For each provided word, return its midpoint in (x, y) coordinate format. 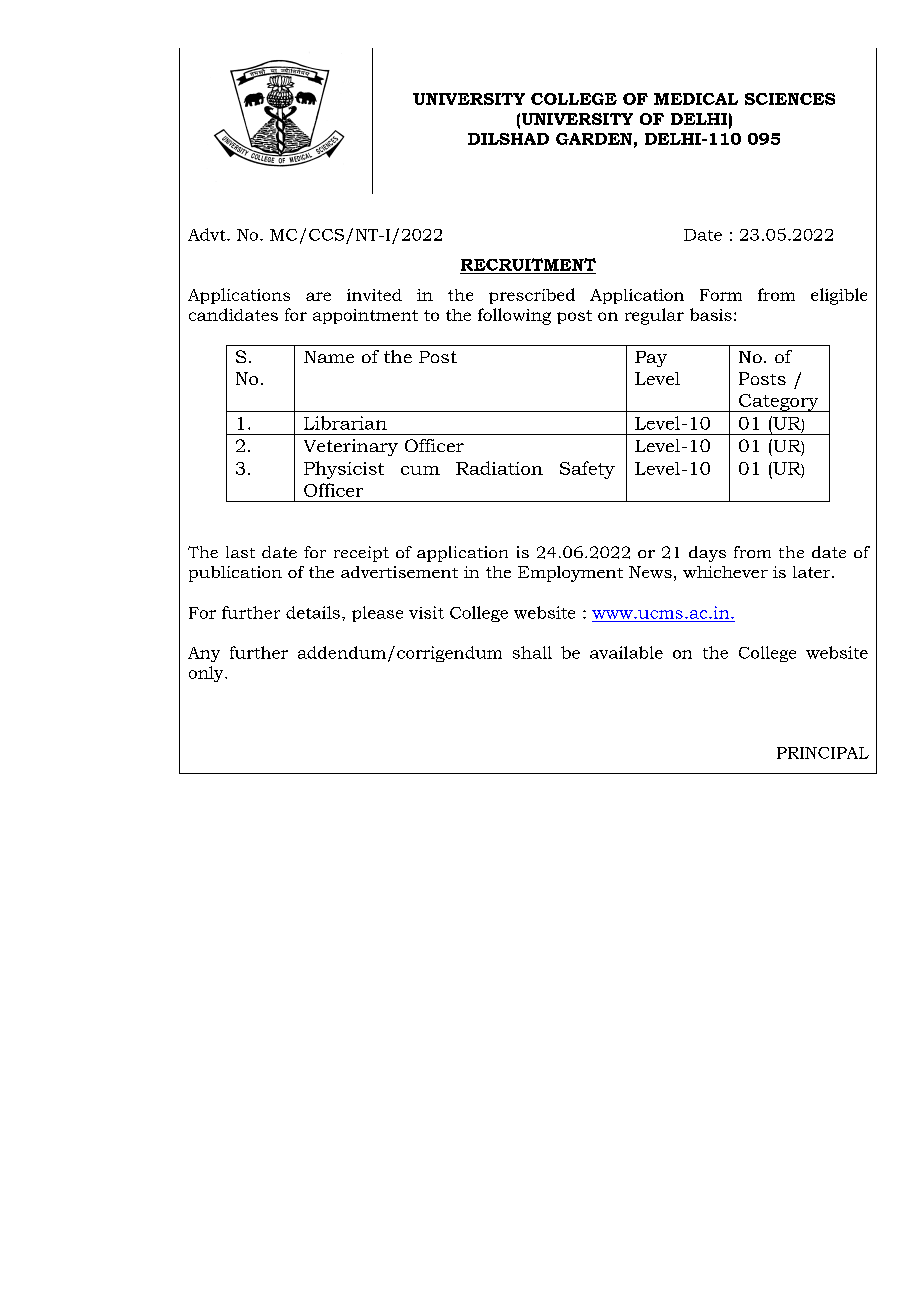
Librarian (345, 423)
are (318, 296)
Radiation (499, 468)
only (207, 674)
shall (532, 652)
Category (779, 403)
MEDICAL (696, 99)
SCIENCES (790, 99)
